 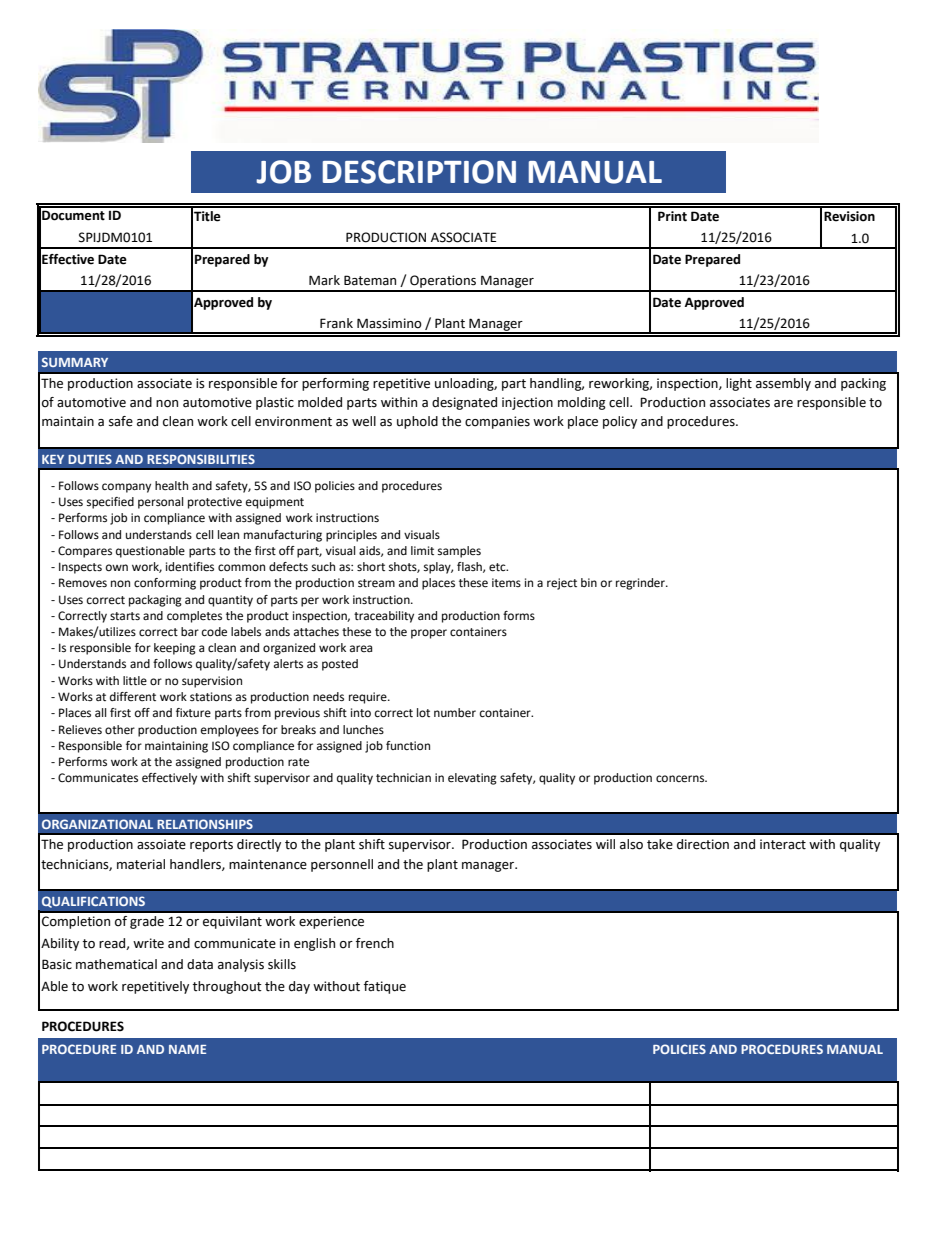 I want to click on NAME, so click(x=187, y=1049).
